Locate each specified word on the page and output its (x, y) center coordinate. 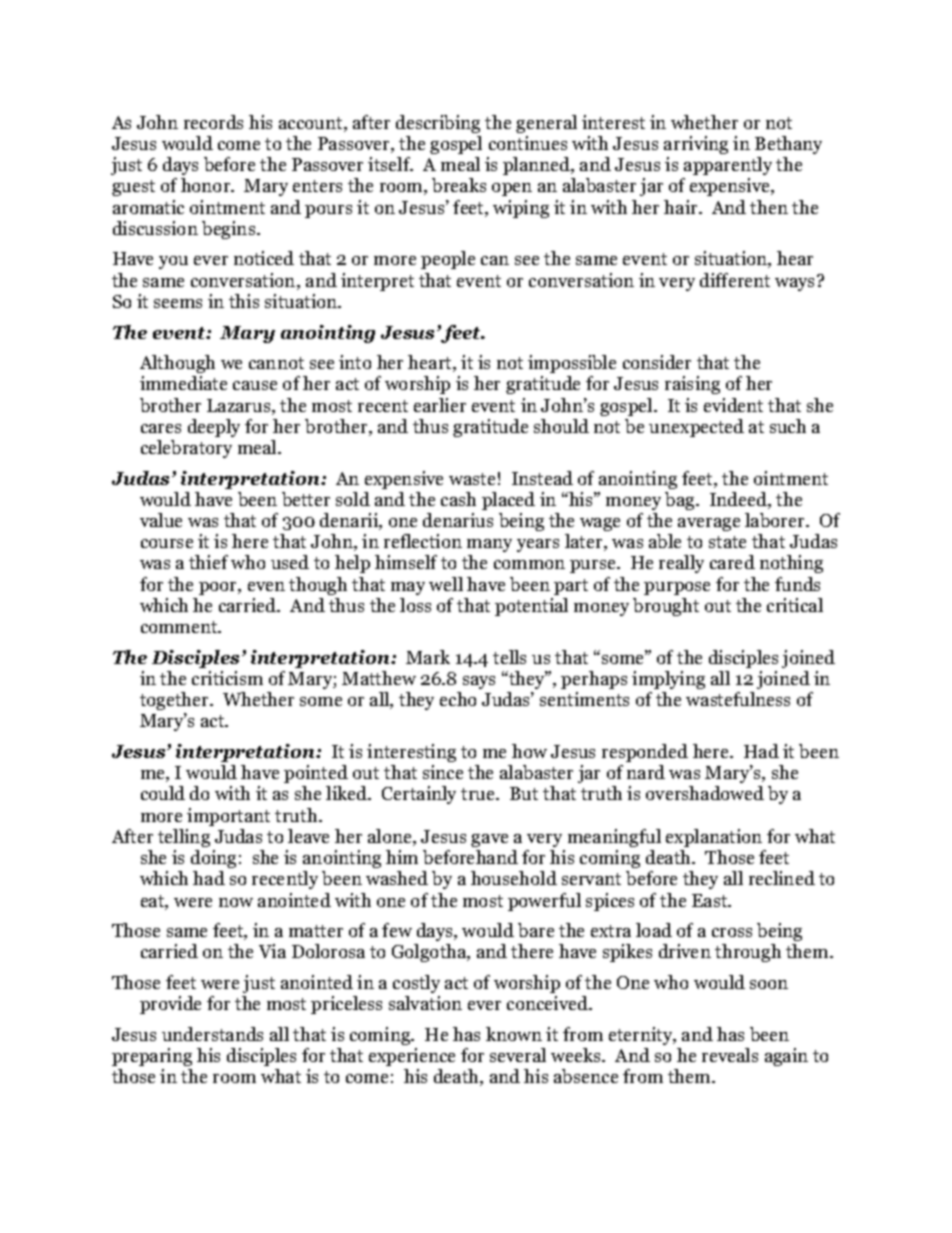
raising (692, 385)
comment (180, 627)
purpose (677, 588)
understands (212, 1034)
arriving (696, 145)
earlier (440, 405)
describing (438, 124)
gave (489, 840)
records (213, 122)
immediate (183, 383)
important (228, 817)
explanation (714, 838)
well (446, 584)
